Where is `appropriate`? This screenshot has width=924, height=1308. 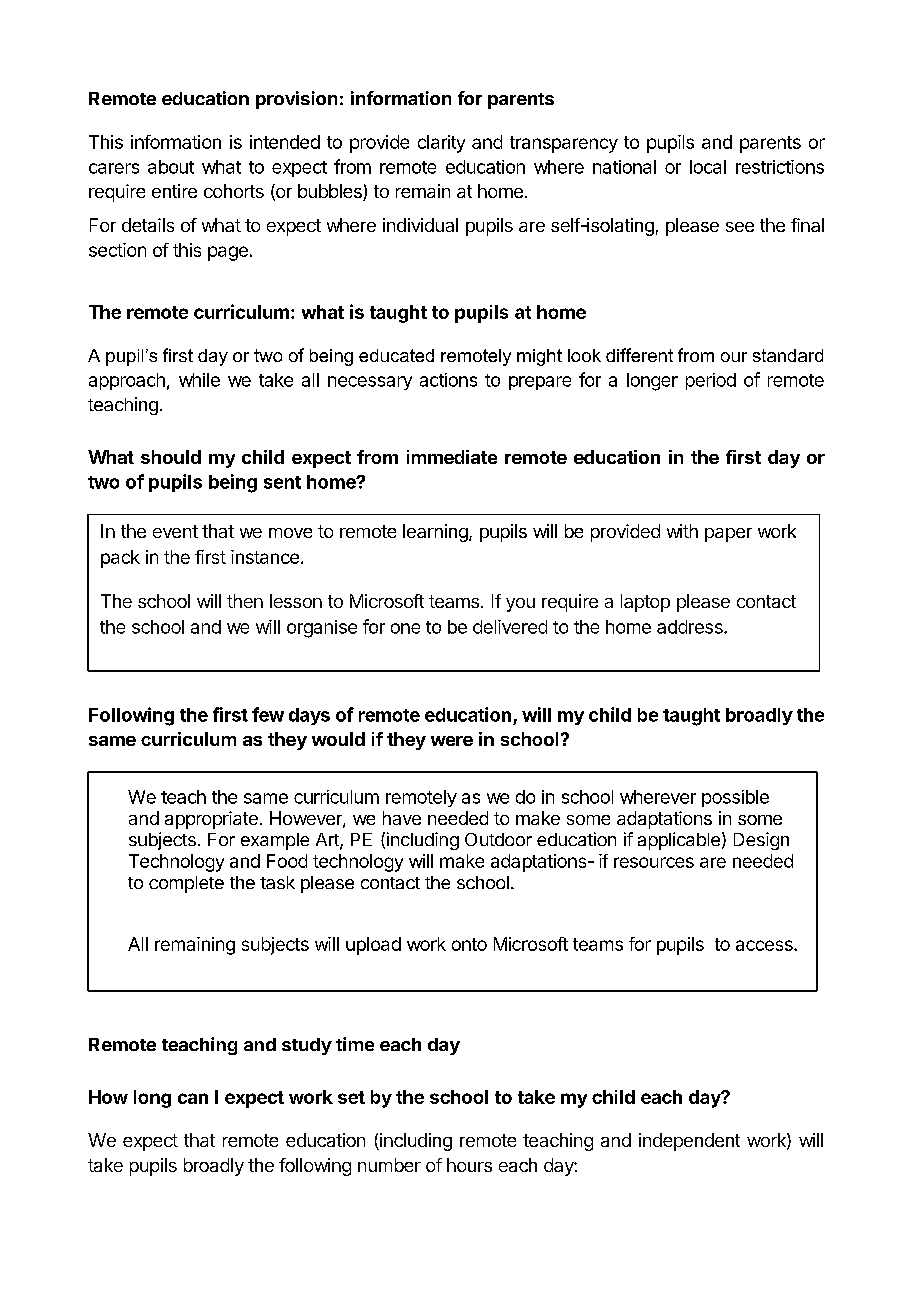 appropriate is located at coordinates (211, 820).
